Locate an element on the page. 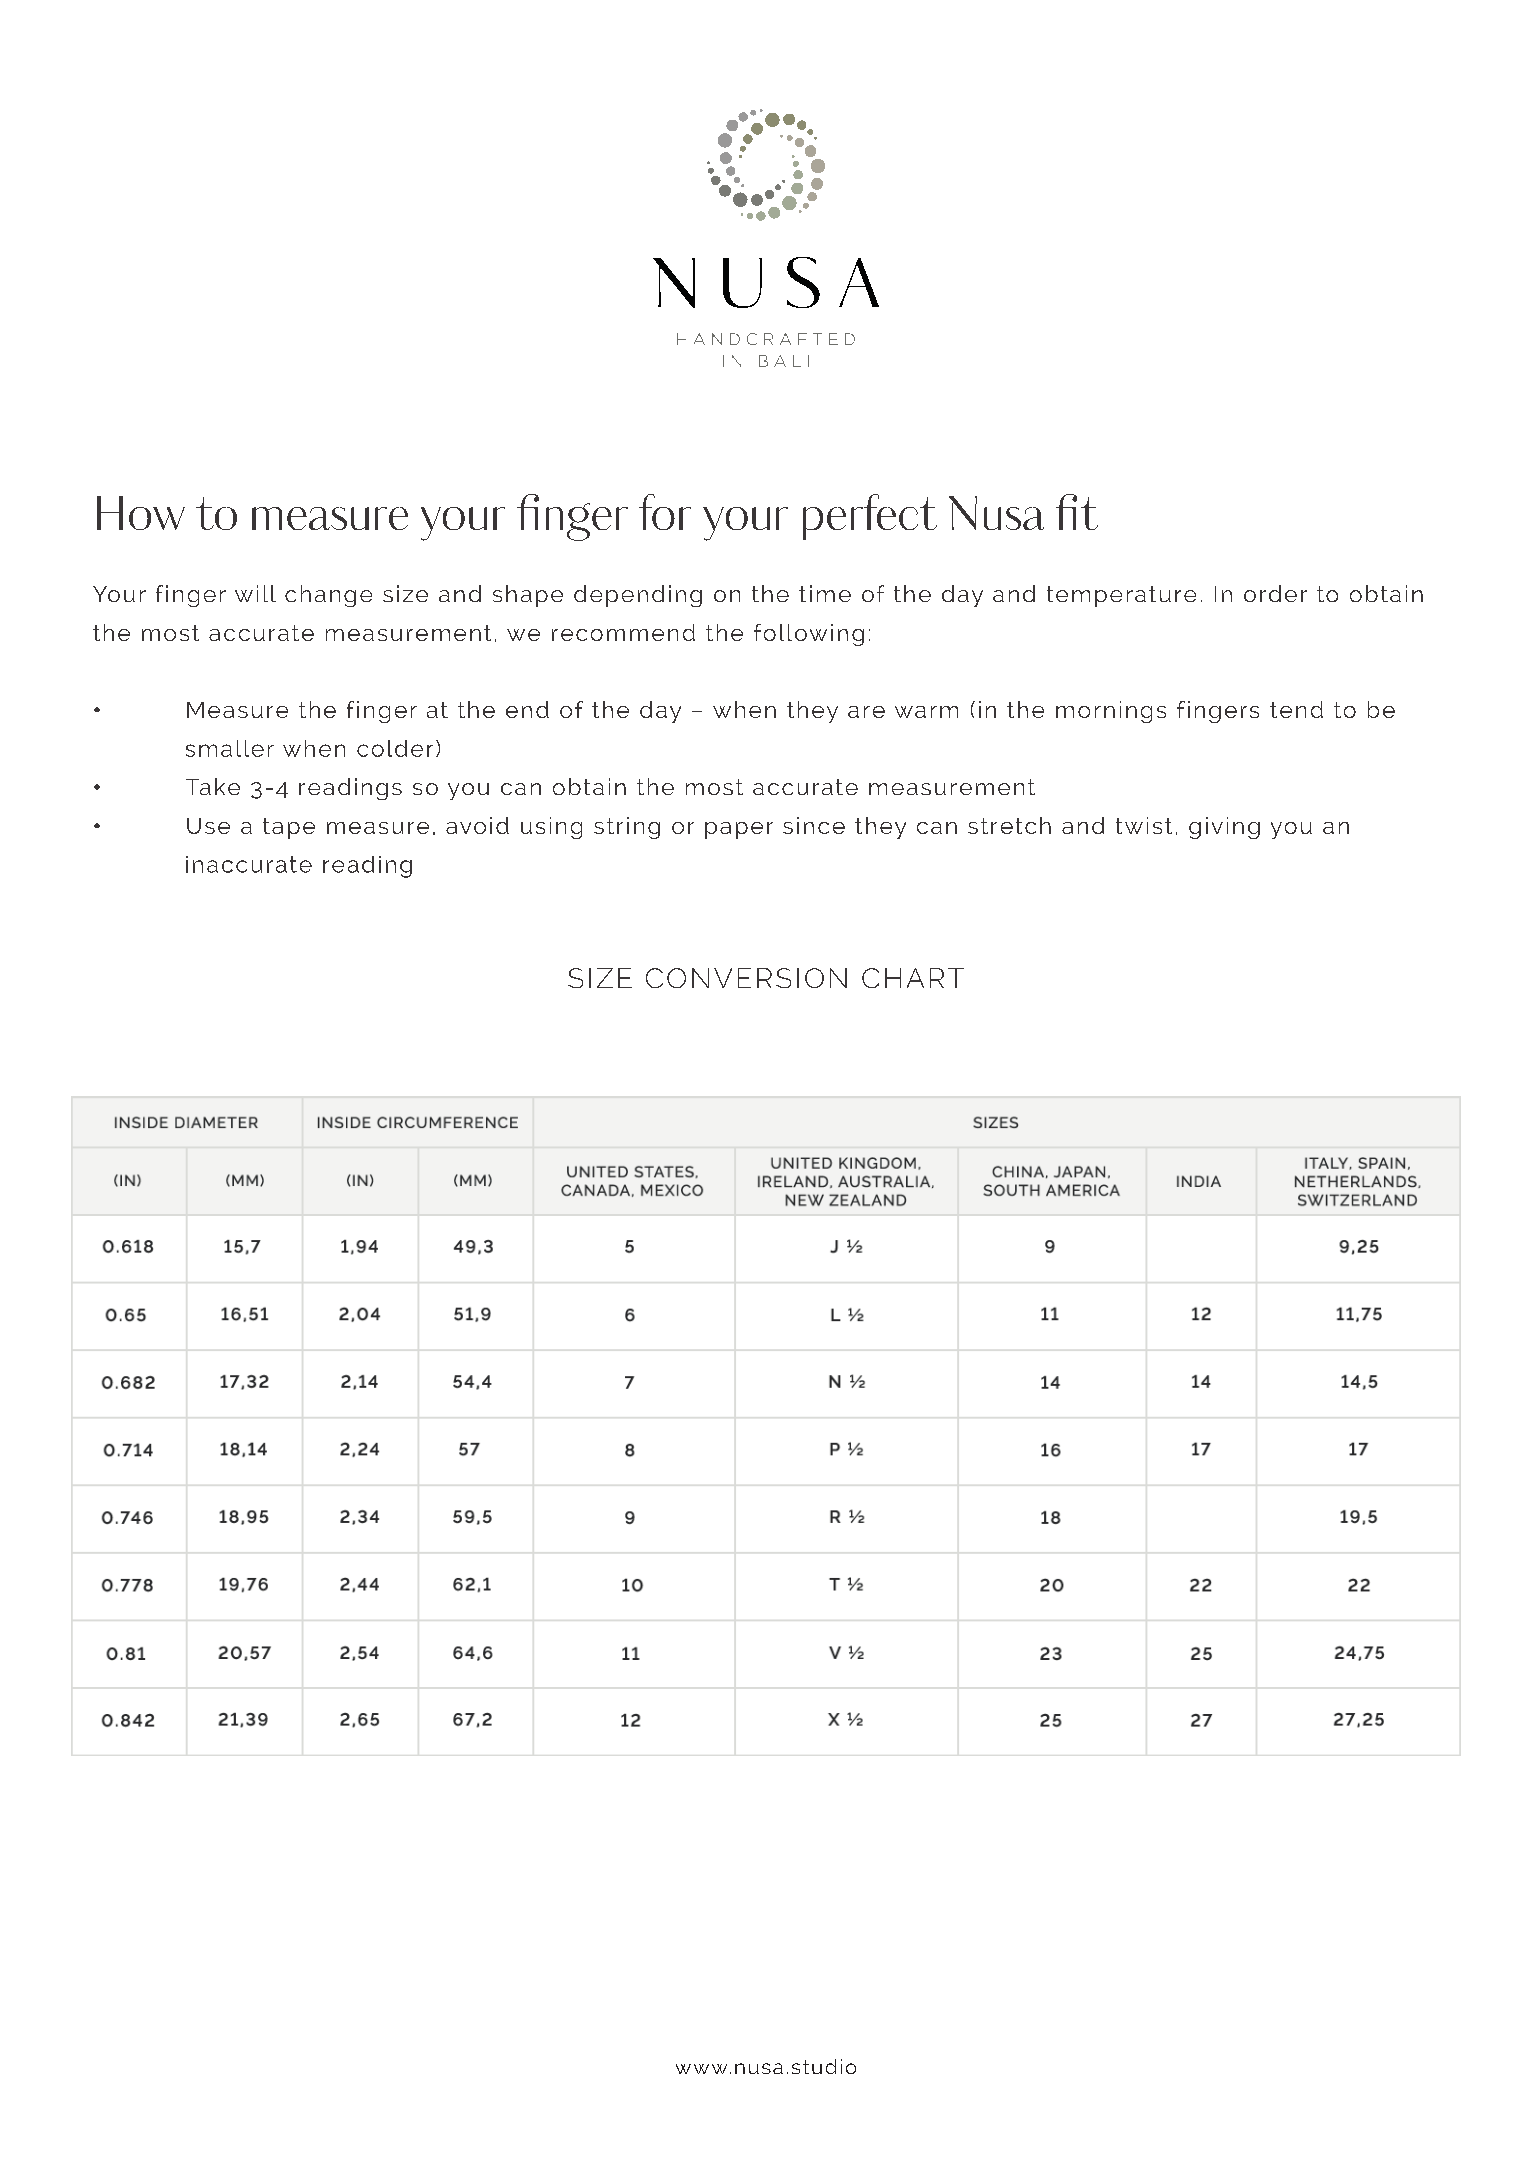 Image resolution: width=1532 pixels, height=2166 pixels. temperature is located at coordinates (1121, 596).
